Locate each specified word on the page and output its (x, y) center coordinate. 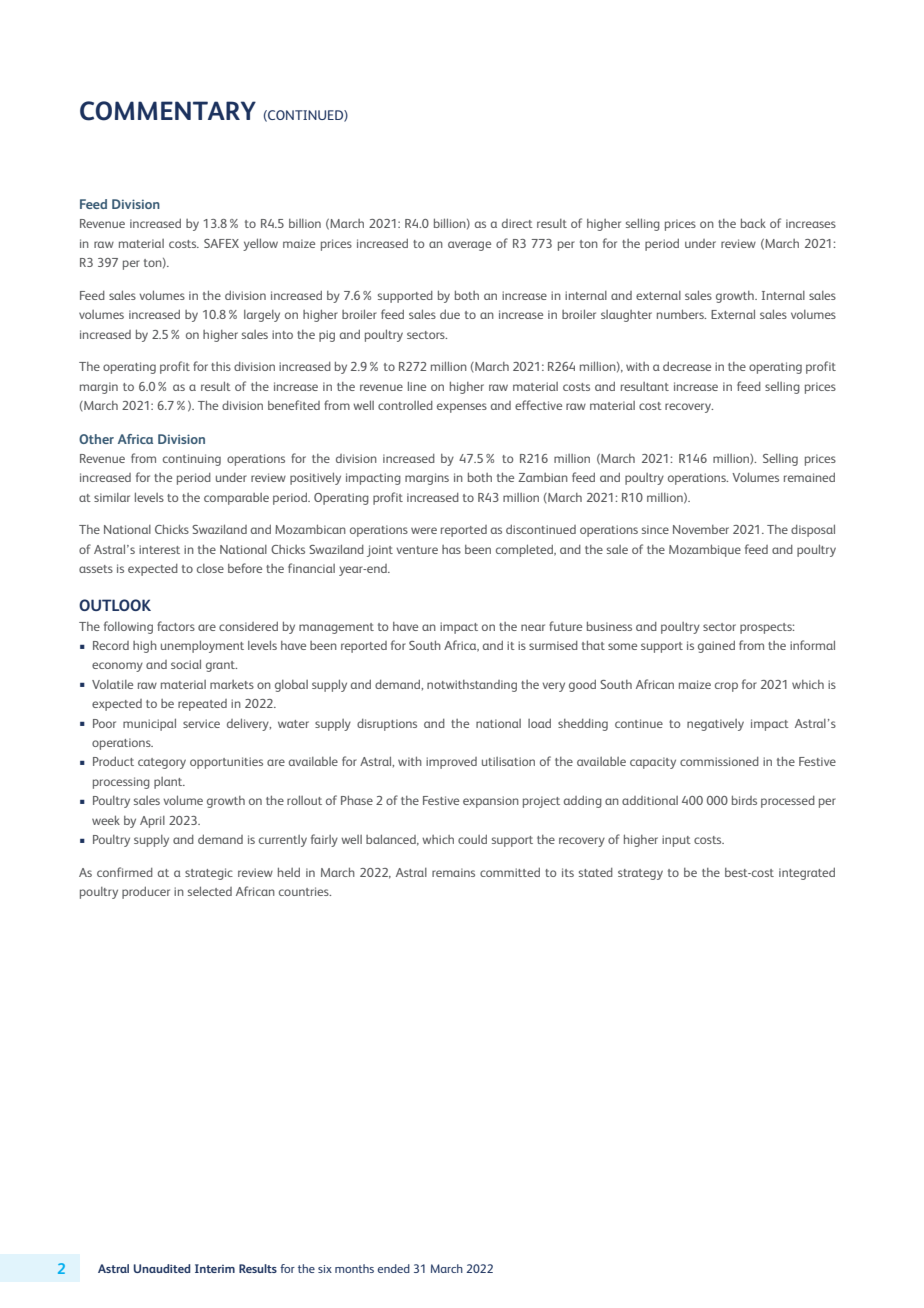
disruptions (387, 725)
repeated (202, 705)
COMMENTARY (168, 111)
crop (726, 687)
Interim (215, 1268)
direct (517, 223)
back (753, 223)
